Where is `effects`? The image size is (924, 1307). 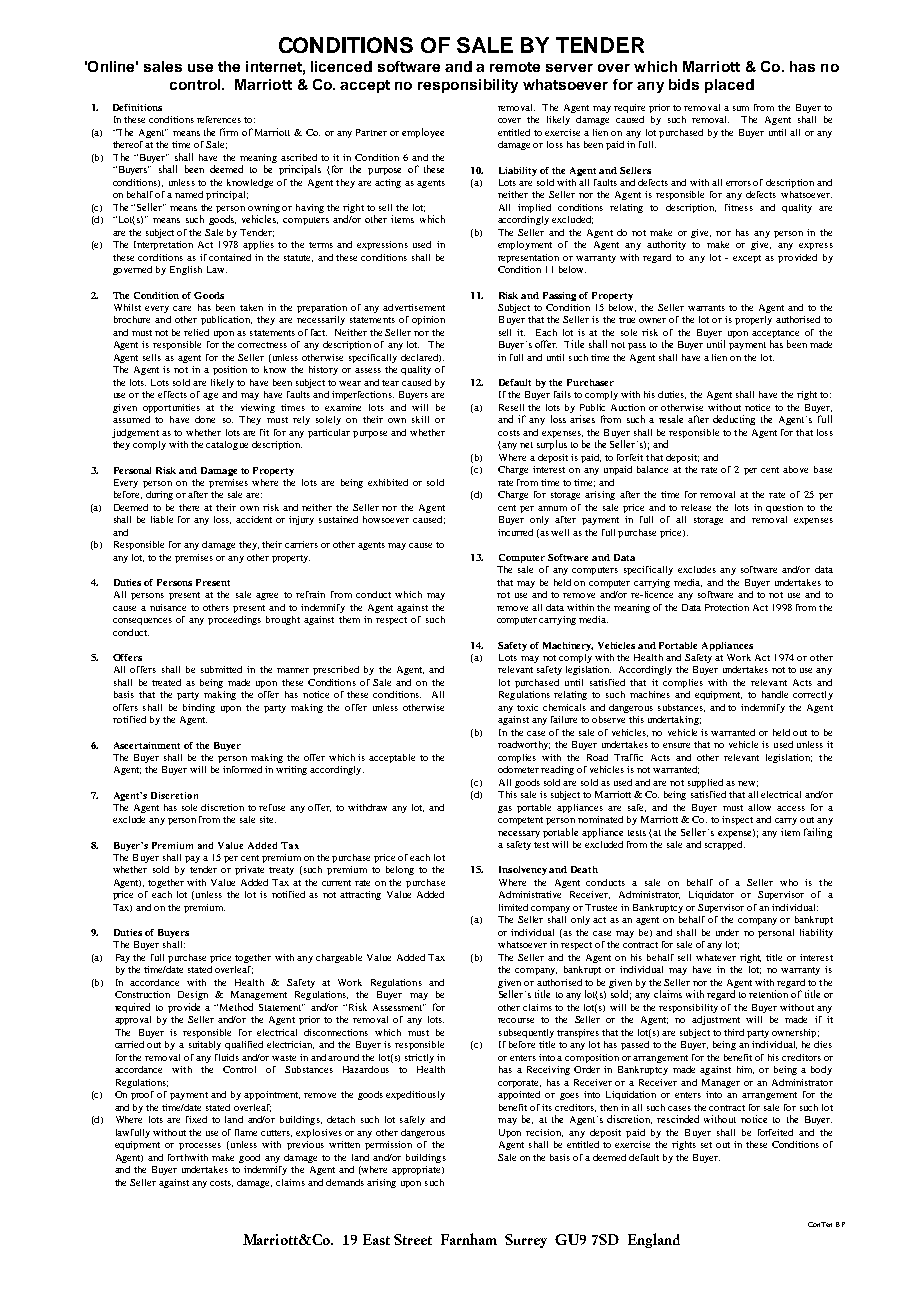
effects is located at coordinates (172, 394).
